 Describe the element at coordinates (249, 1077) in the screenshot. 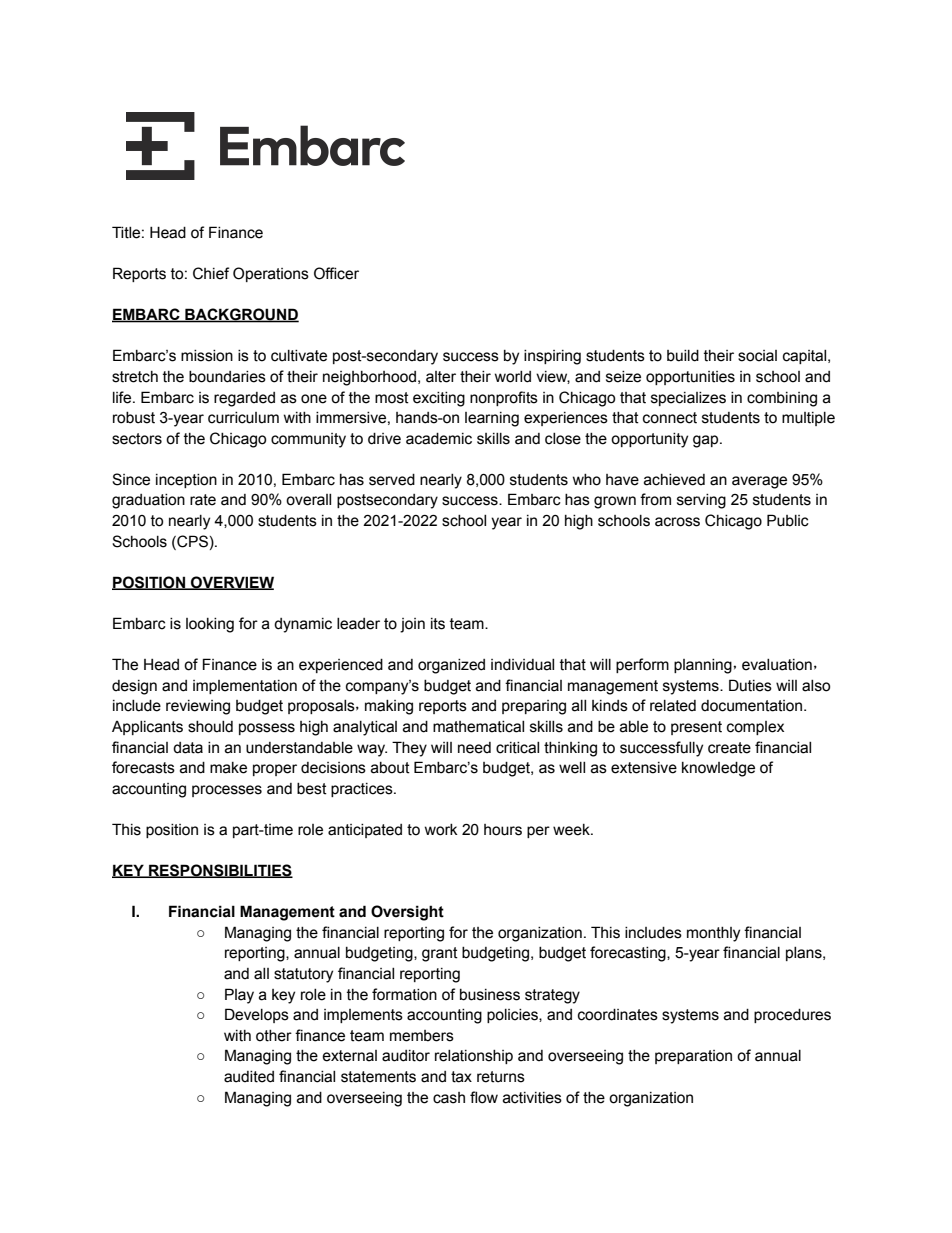

I see `audited` at that location.
